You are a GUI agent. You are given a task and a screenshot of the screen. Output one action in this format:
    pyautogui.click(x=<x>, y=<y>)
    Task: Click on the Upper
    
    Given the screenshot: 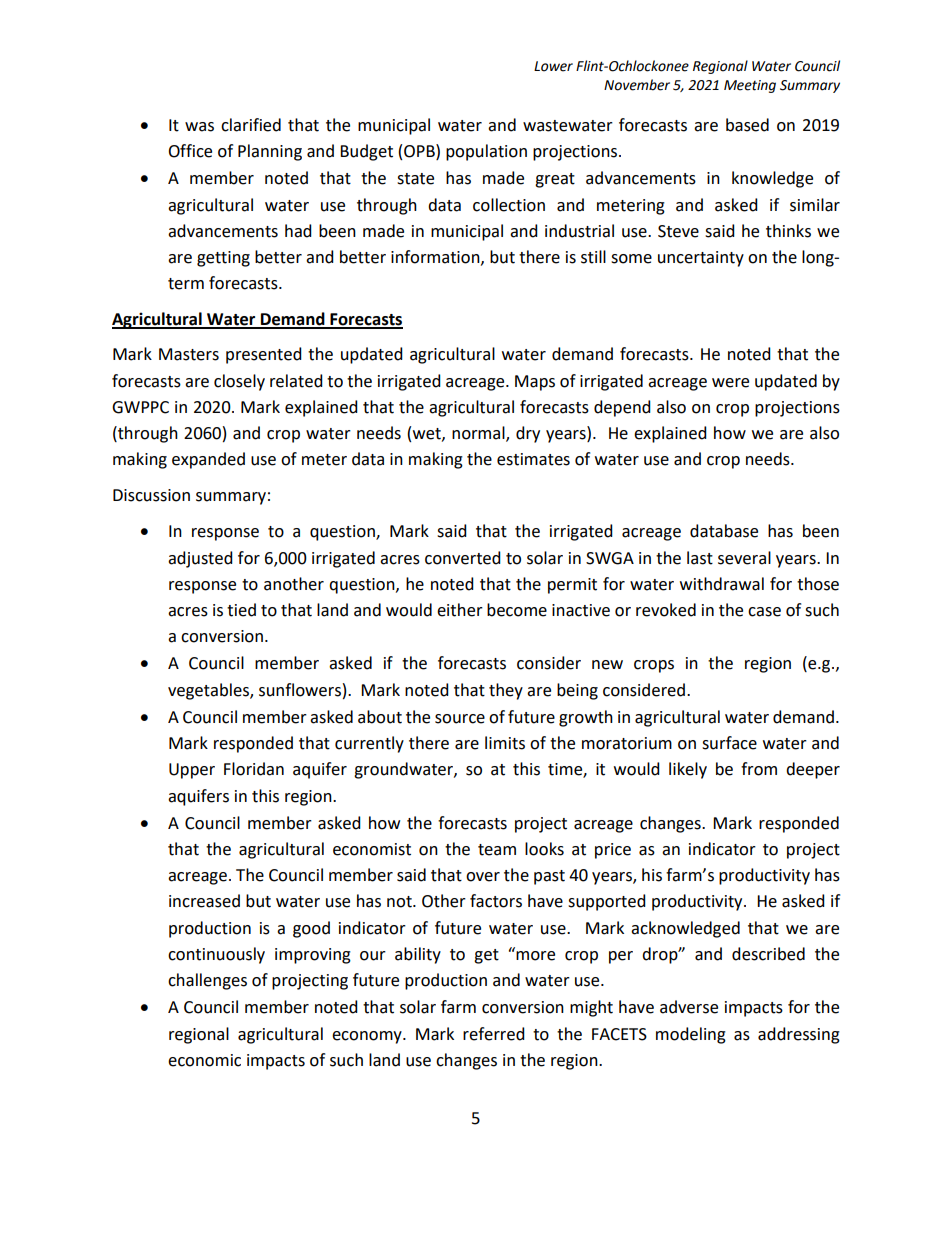 What is the action you would take?
    pyautogui.click(x=192, y=771)
